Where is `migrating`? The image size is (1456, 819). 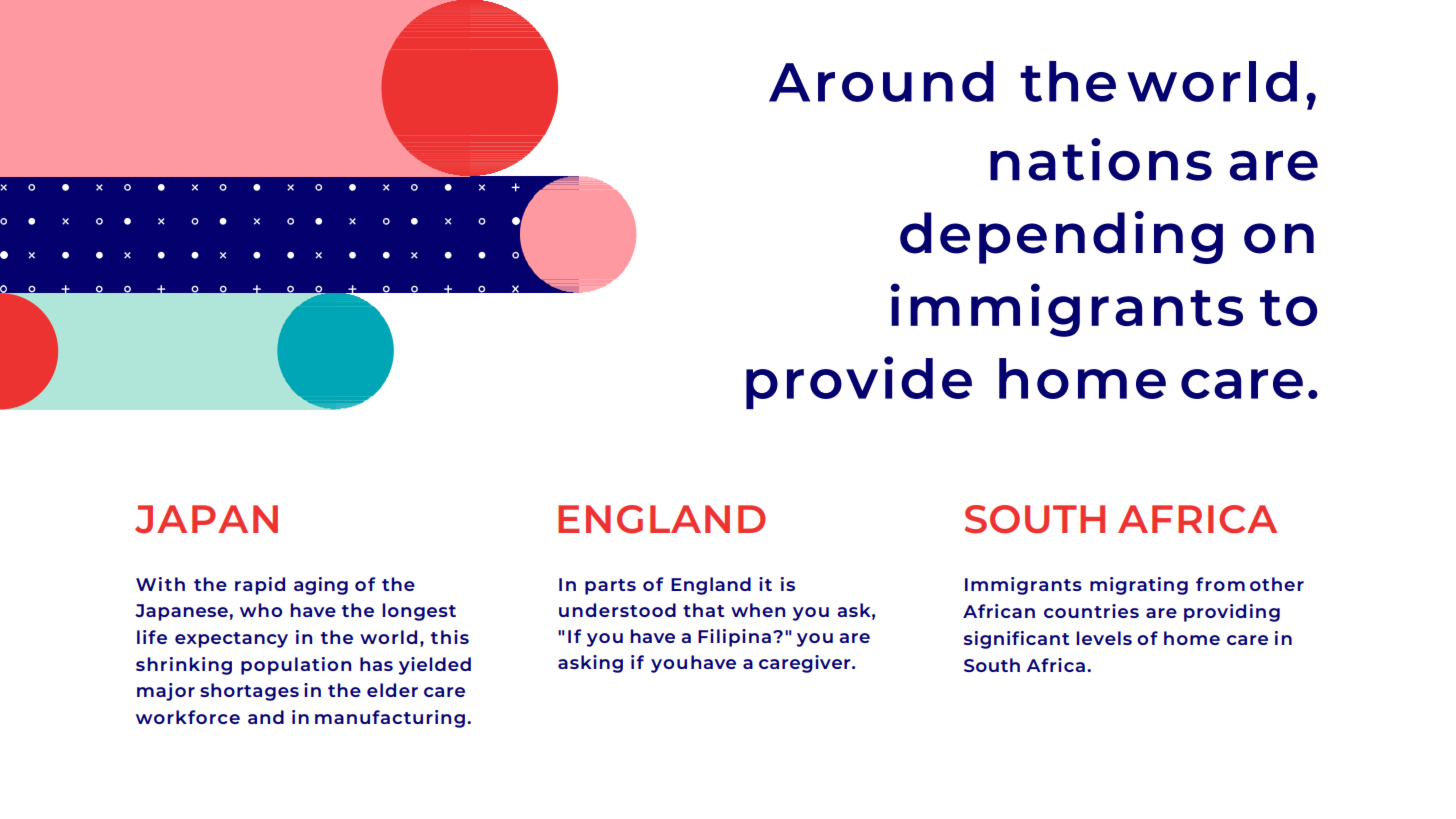
migrating is located at coordinates (1139, 586).
